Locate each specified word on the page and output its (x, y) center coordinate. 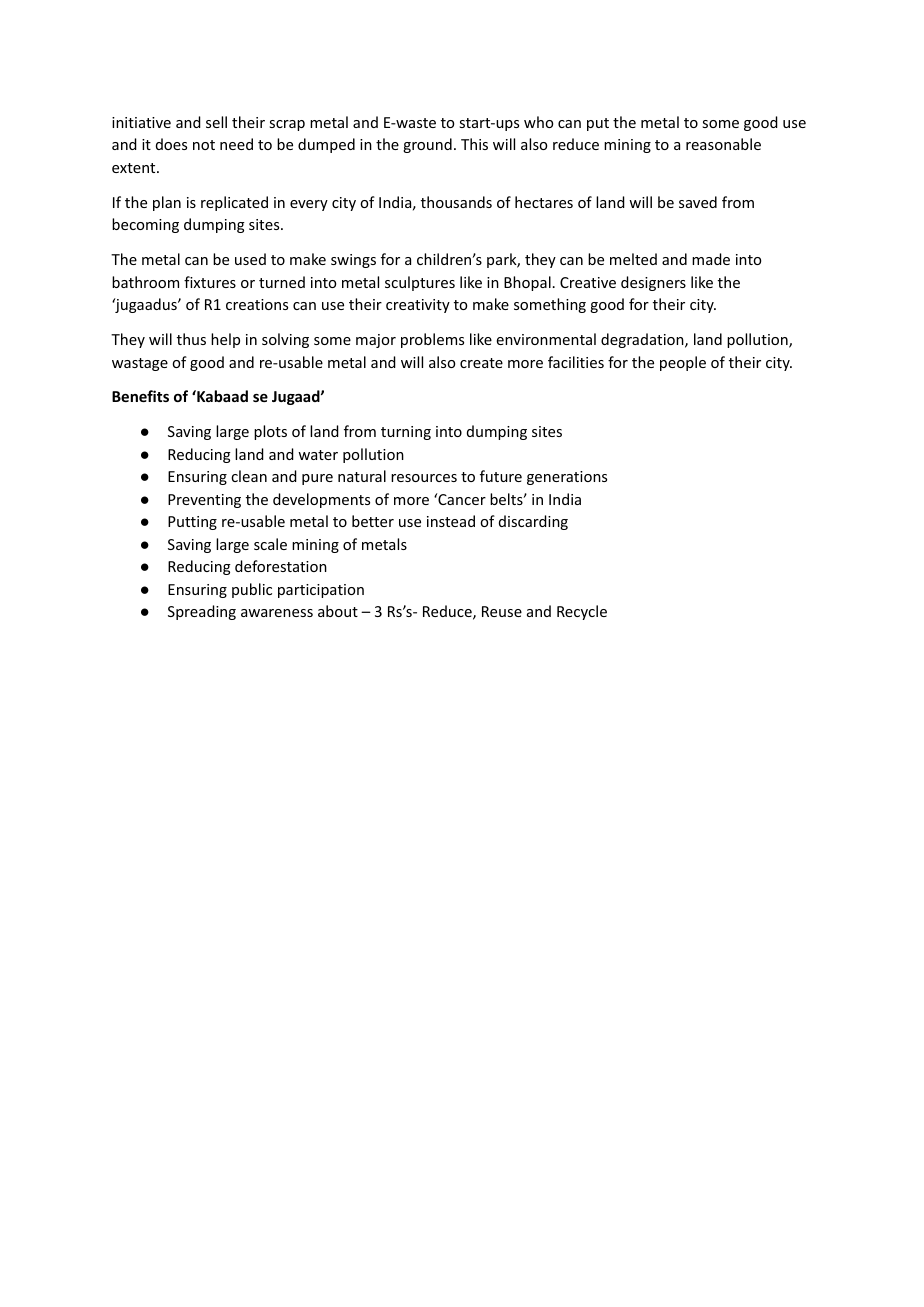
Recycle (582, 612)
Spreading (202, 612)
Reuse (502, 611)
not (204, 145)
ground (427, 145)
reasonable (723, 144)
